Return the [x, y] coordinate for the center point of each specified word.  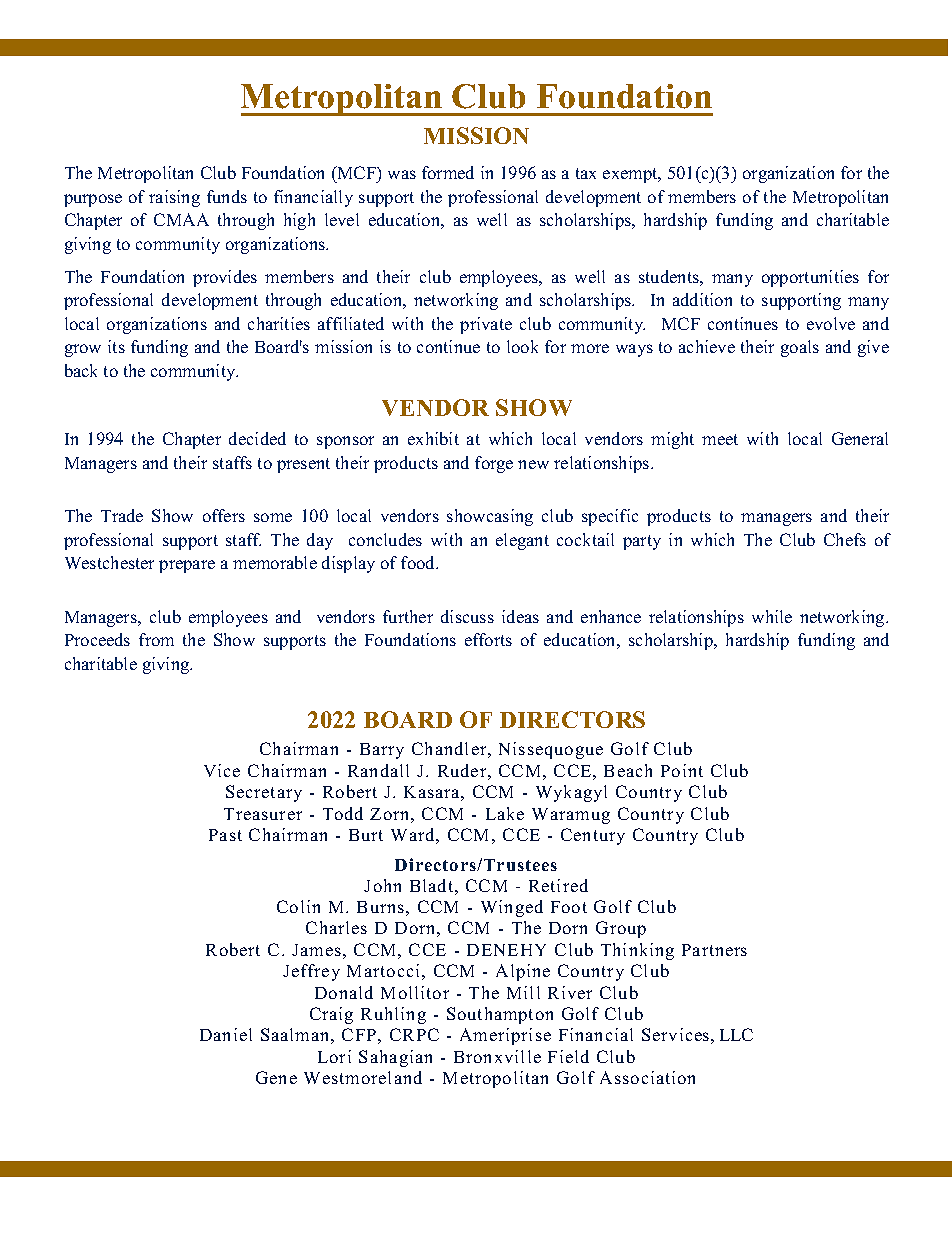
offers [224, 515]
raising [174, 198]
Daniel [226, 1034]
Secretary [264, 793]
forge [494, 464]
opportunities [810, 278]
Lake [505, 813]
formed [448, 172]
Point [682, 770]
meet [720, 439]
